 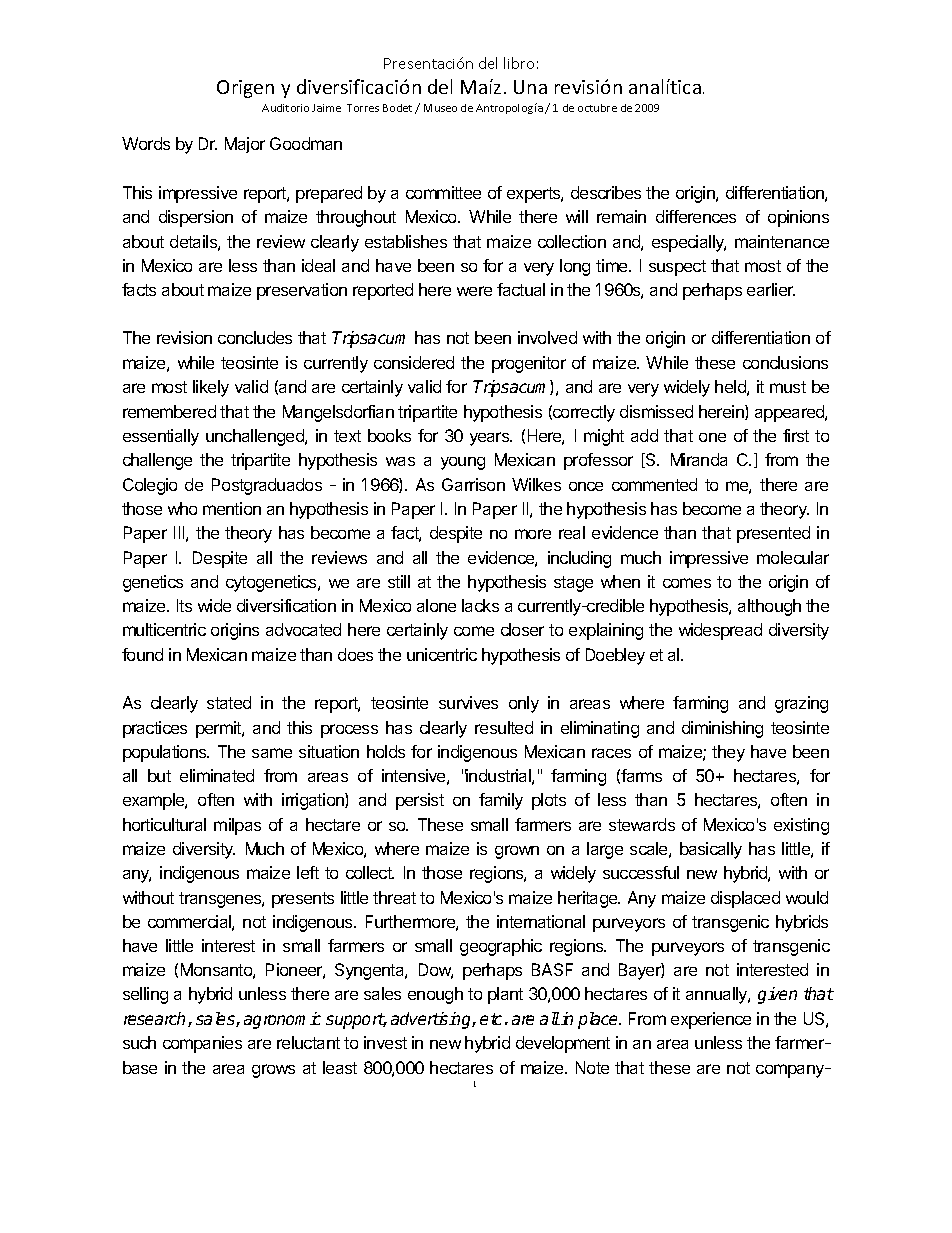 I want to click on Miranda, so click(x=699, y=459).
